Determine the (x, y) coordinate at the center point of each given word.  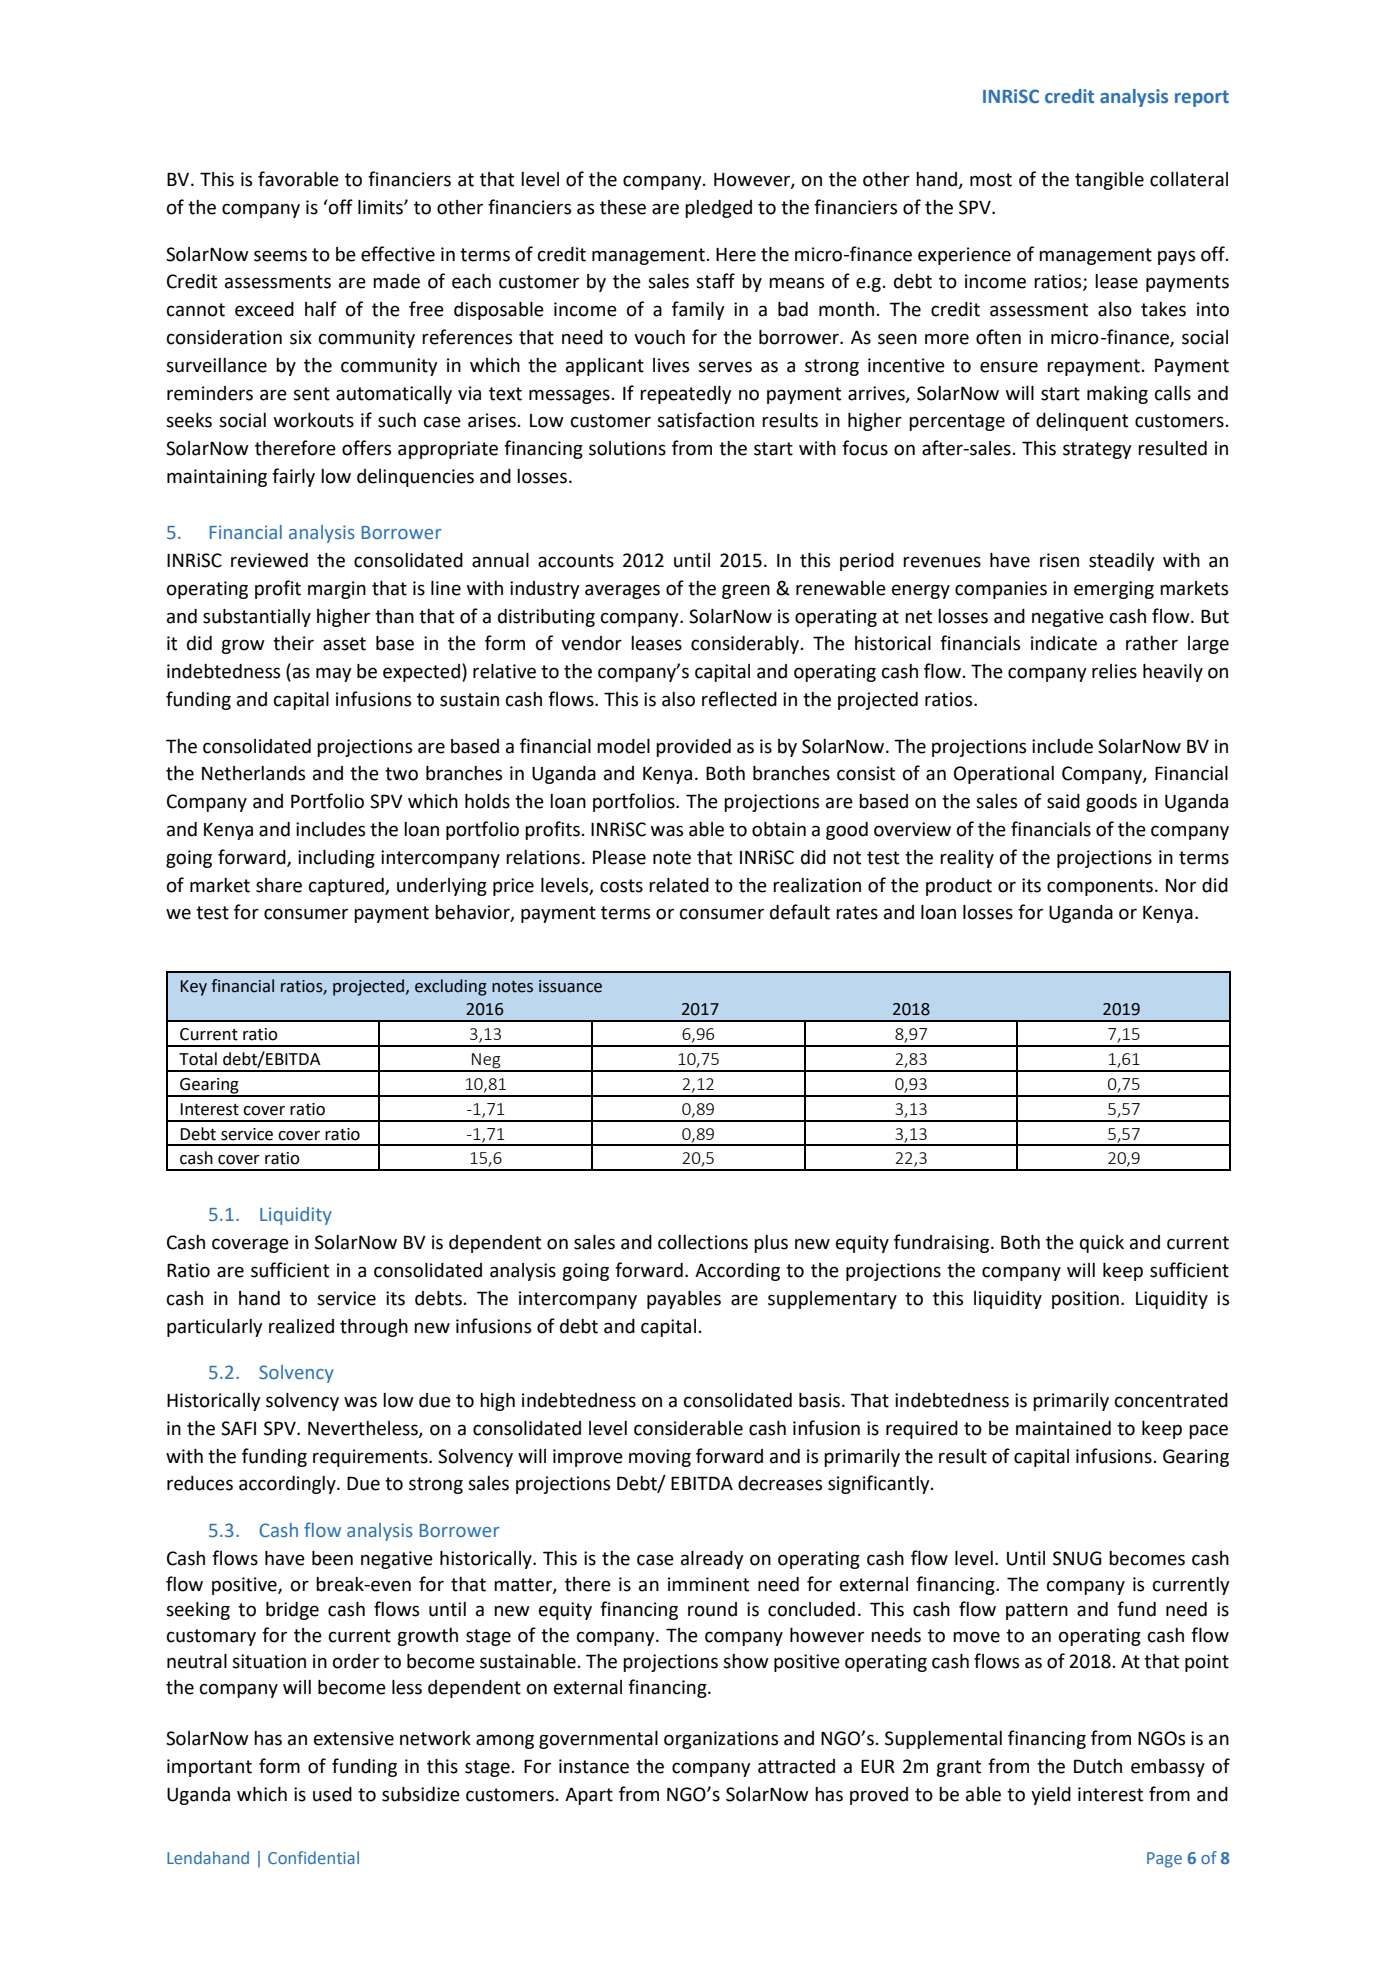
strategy (1097, 450)
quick (1102, 1244)
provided (693, 748)
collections (703, 1242)
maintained (1063, 1428)
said (1063, 801)
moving (660, 1458)
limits (381, 207)
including (336, 859)
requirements (371, 1458)
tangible (1109, 181)
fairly (293, 477)
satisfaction (705, 420)
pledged (718, 209)
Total (198, 1059)
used (332, 1794)
